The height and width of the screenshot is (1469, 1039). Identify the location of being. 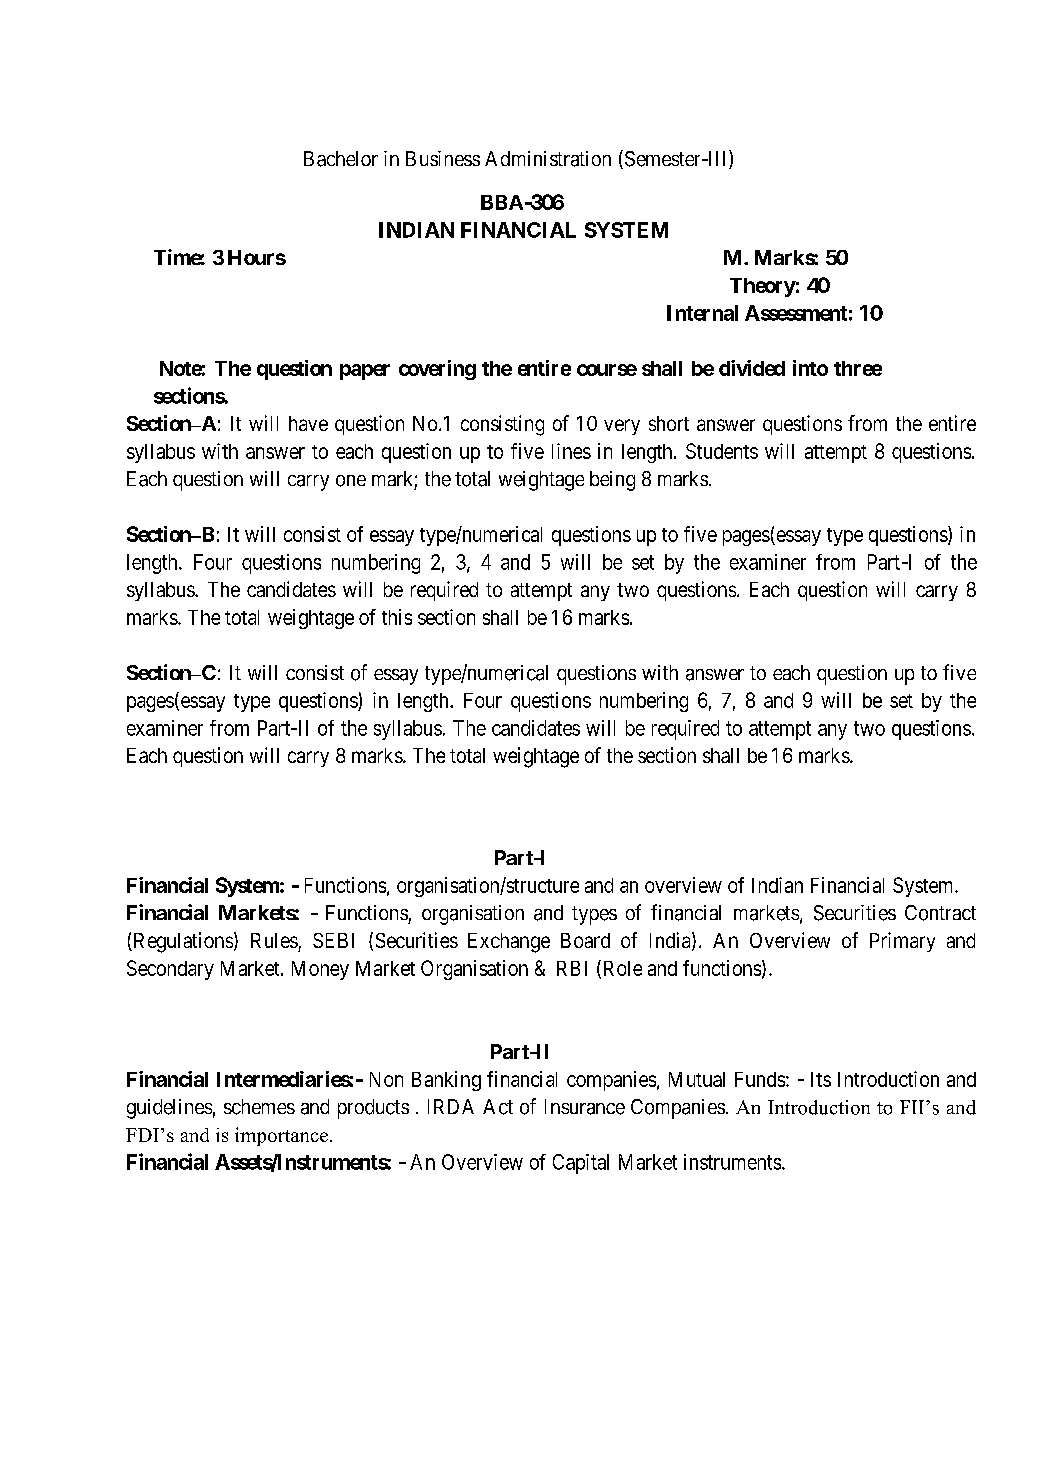
(612, 481).
